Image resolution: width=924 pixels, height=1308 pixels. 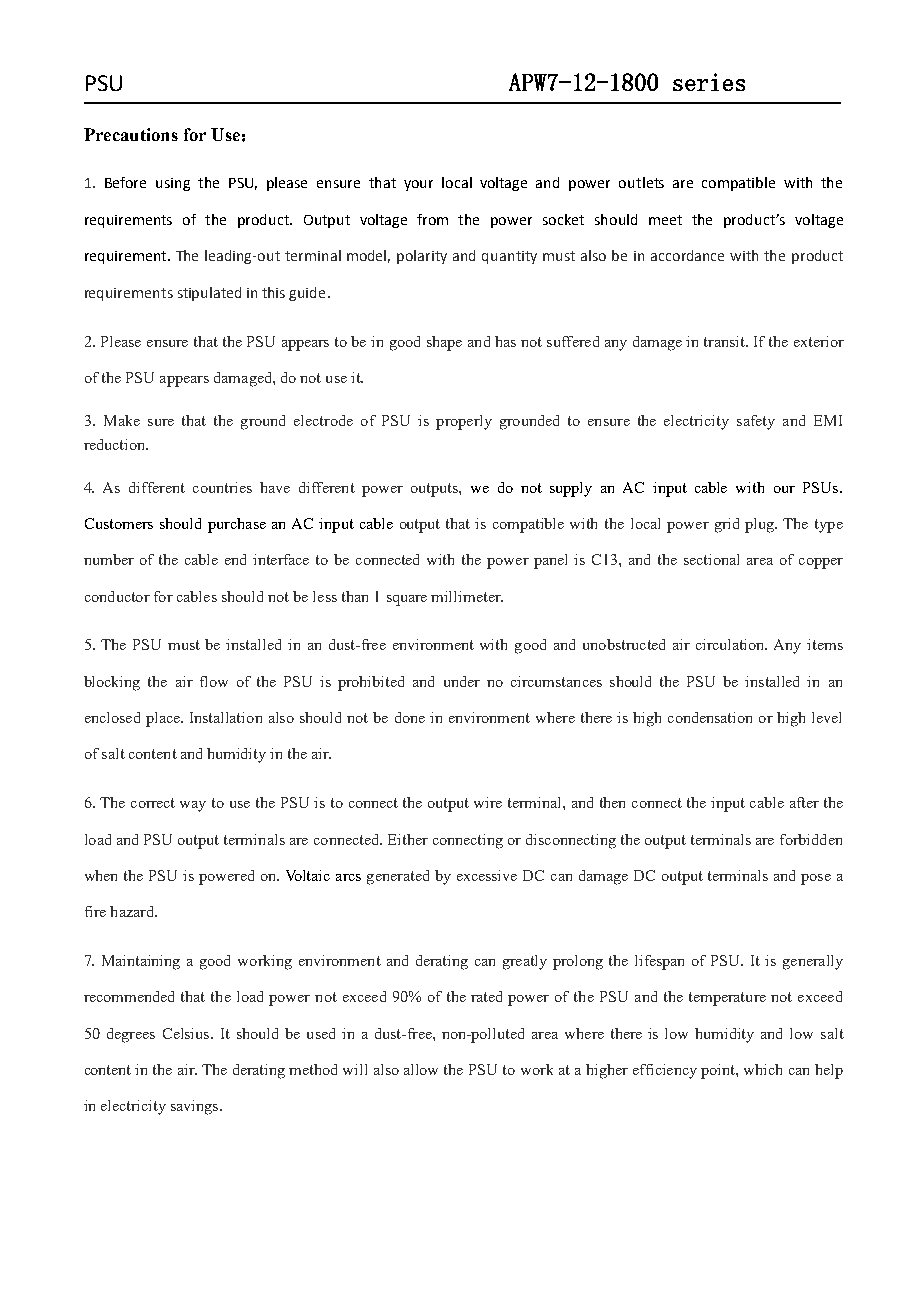 I want to click on Precautions, so click(x=131, y=134).
